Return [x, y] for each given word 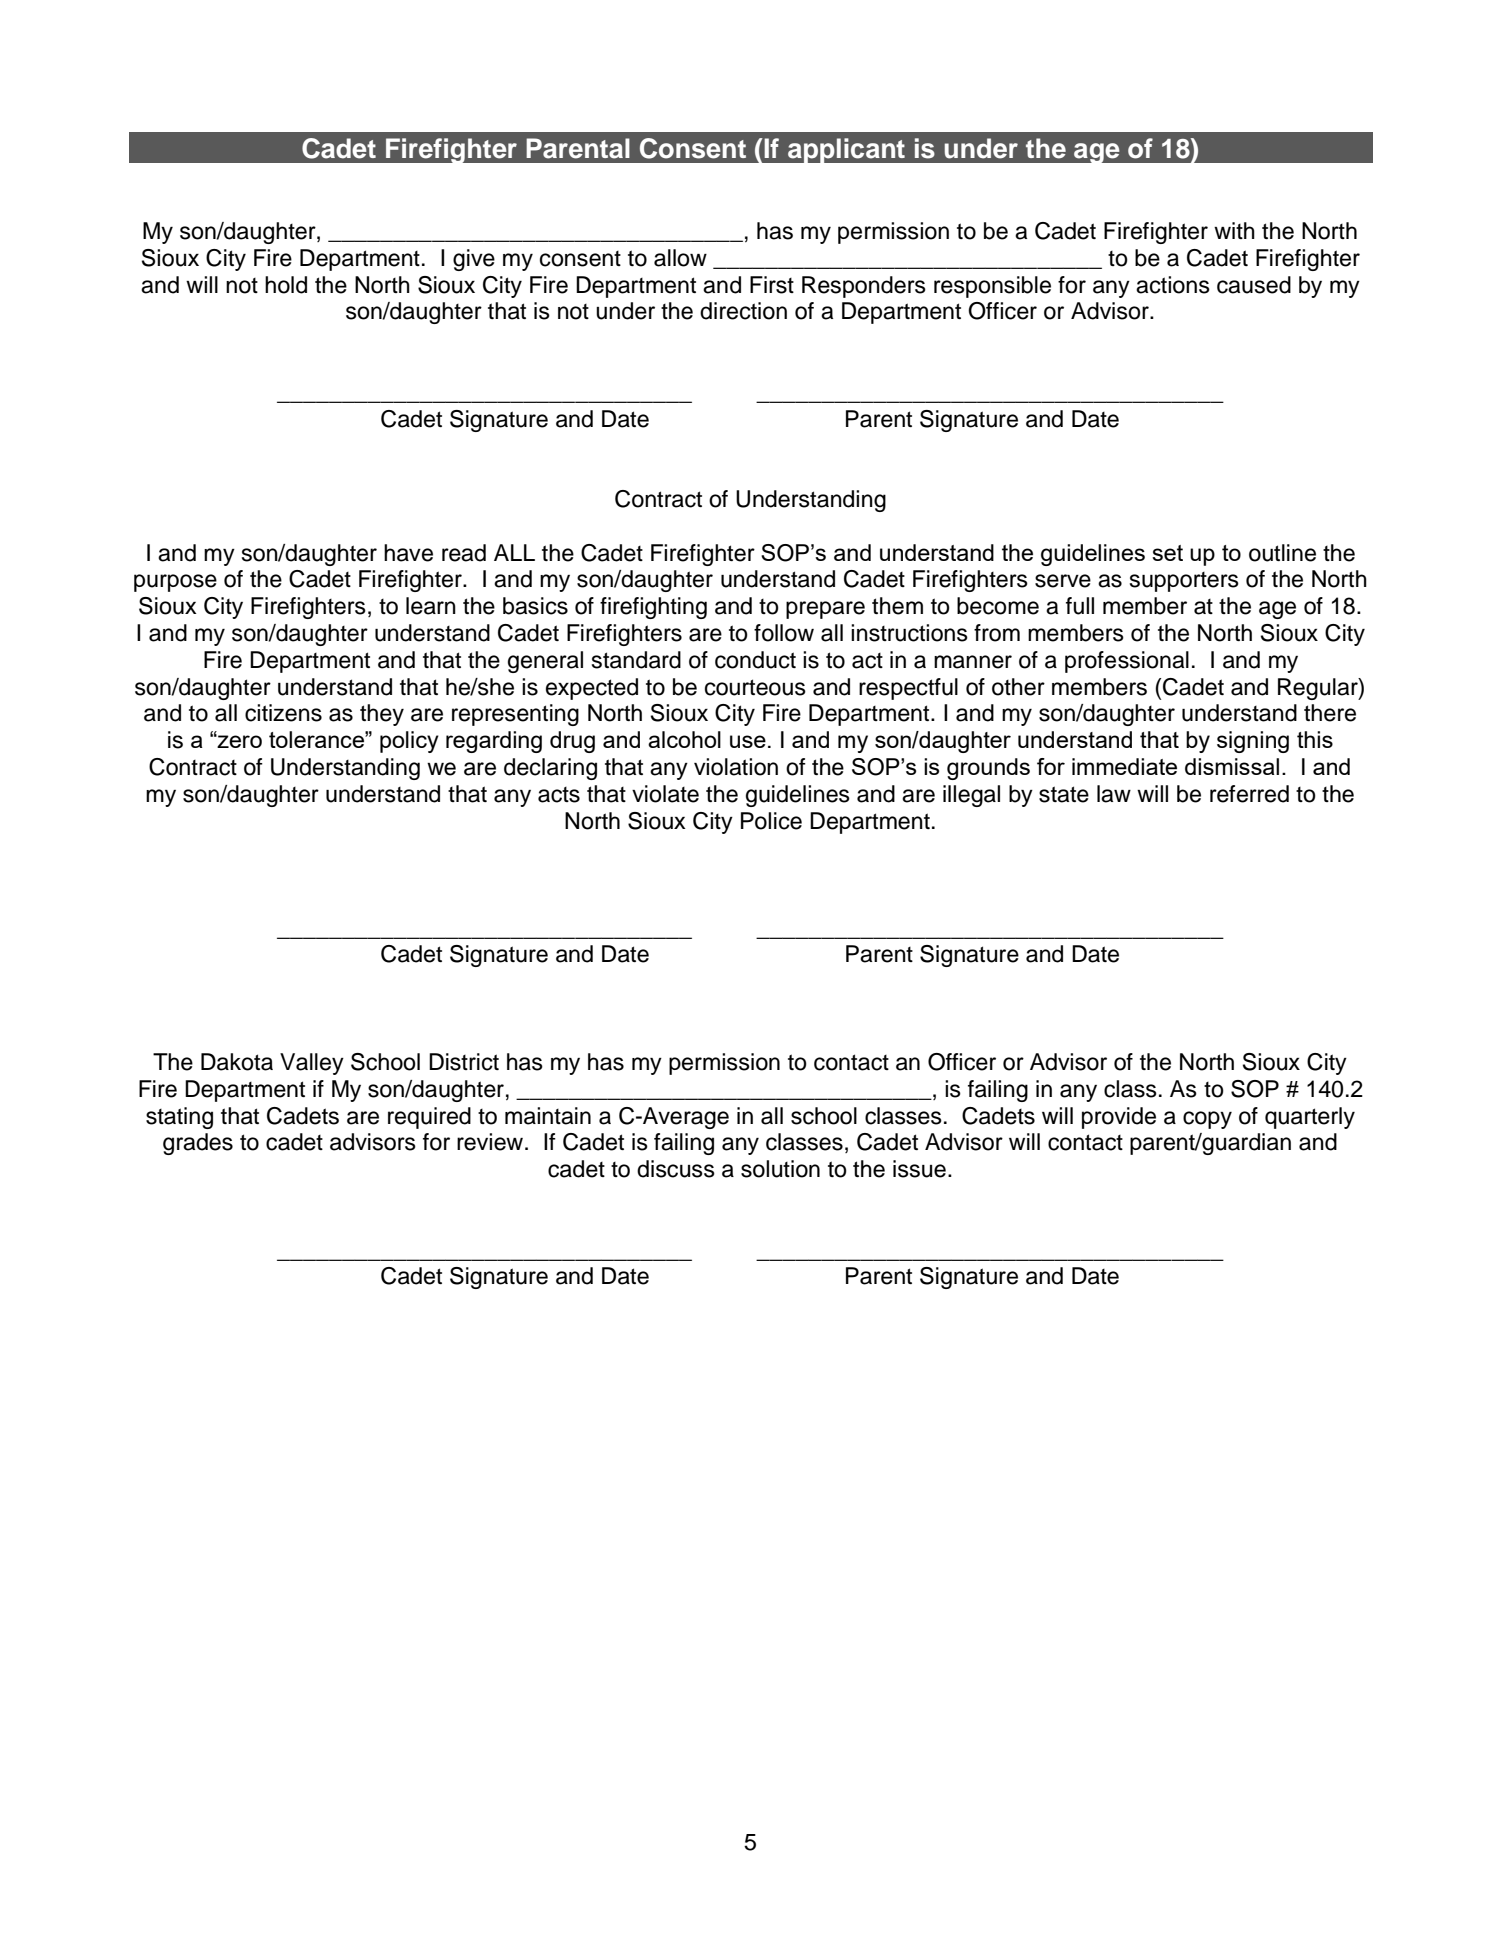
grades [198, 1144]
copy [1207, 1120]
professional [1127, 662]
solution [780, 1169]
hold [286, 285]
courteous [755, 687]
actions [1173, 285]
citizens [283, 713]
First [772, 285]
